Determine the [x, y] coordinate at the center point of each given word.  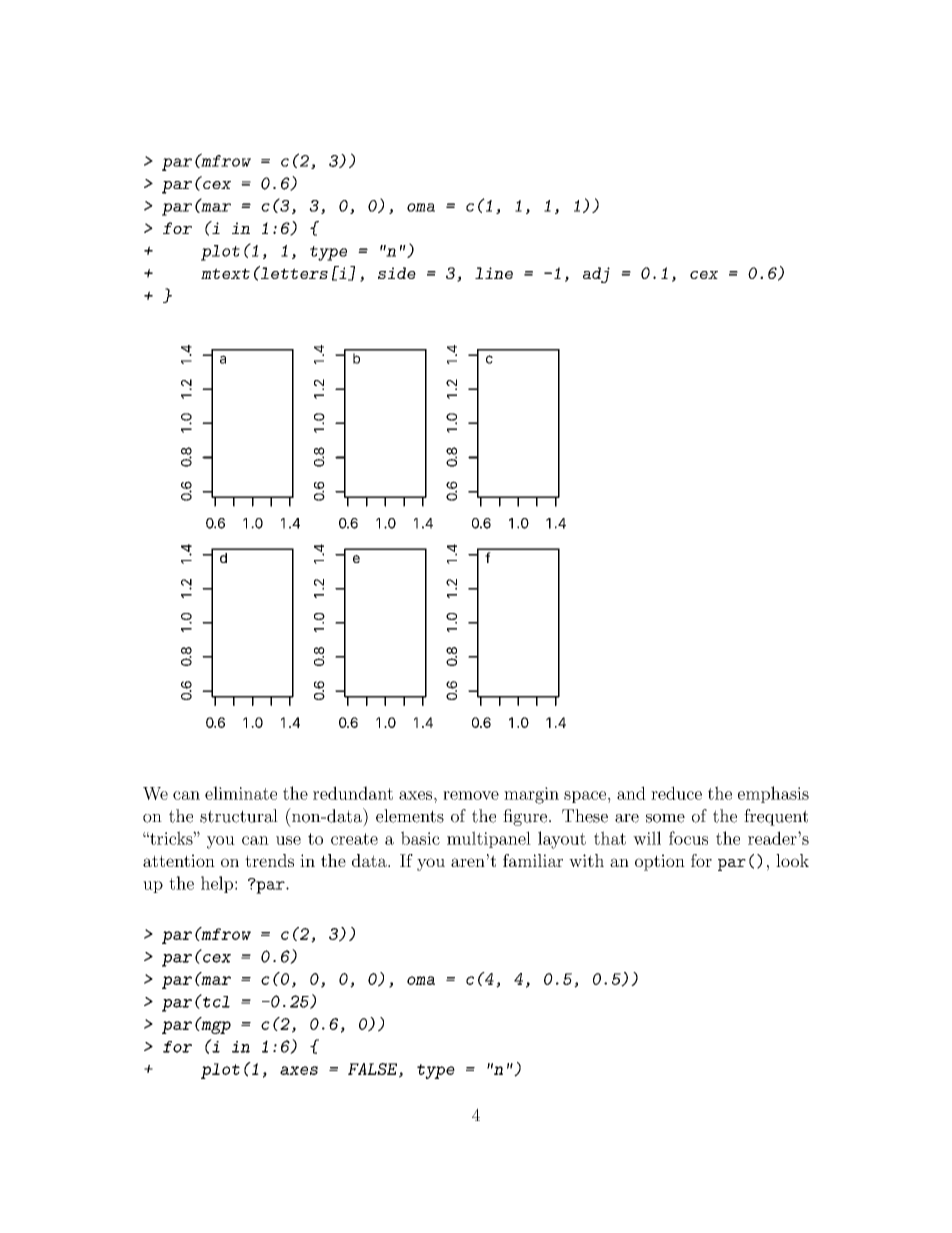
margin [531, 795]
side [397, 273]
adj [596, 275]
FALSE [374, 1070]
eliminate [241, 793]
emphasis [773, 794]
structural [239, 816]
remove [471, 795]
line [494, 273]
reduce [676, 793]
